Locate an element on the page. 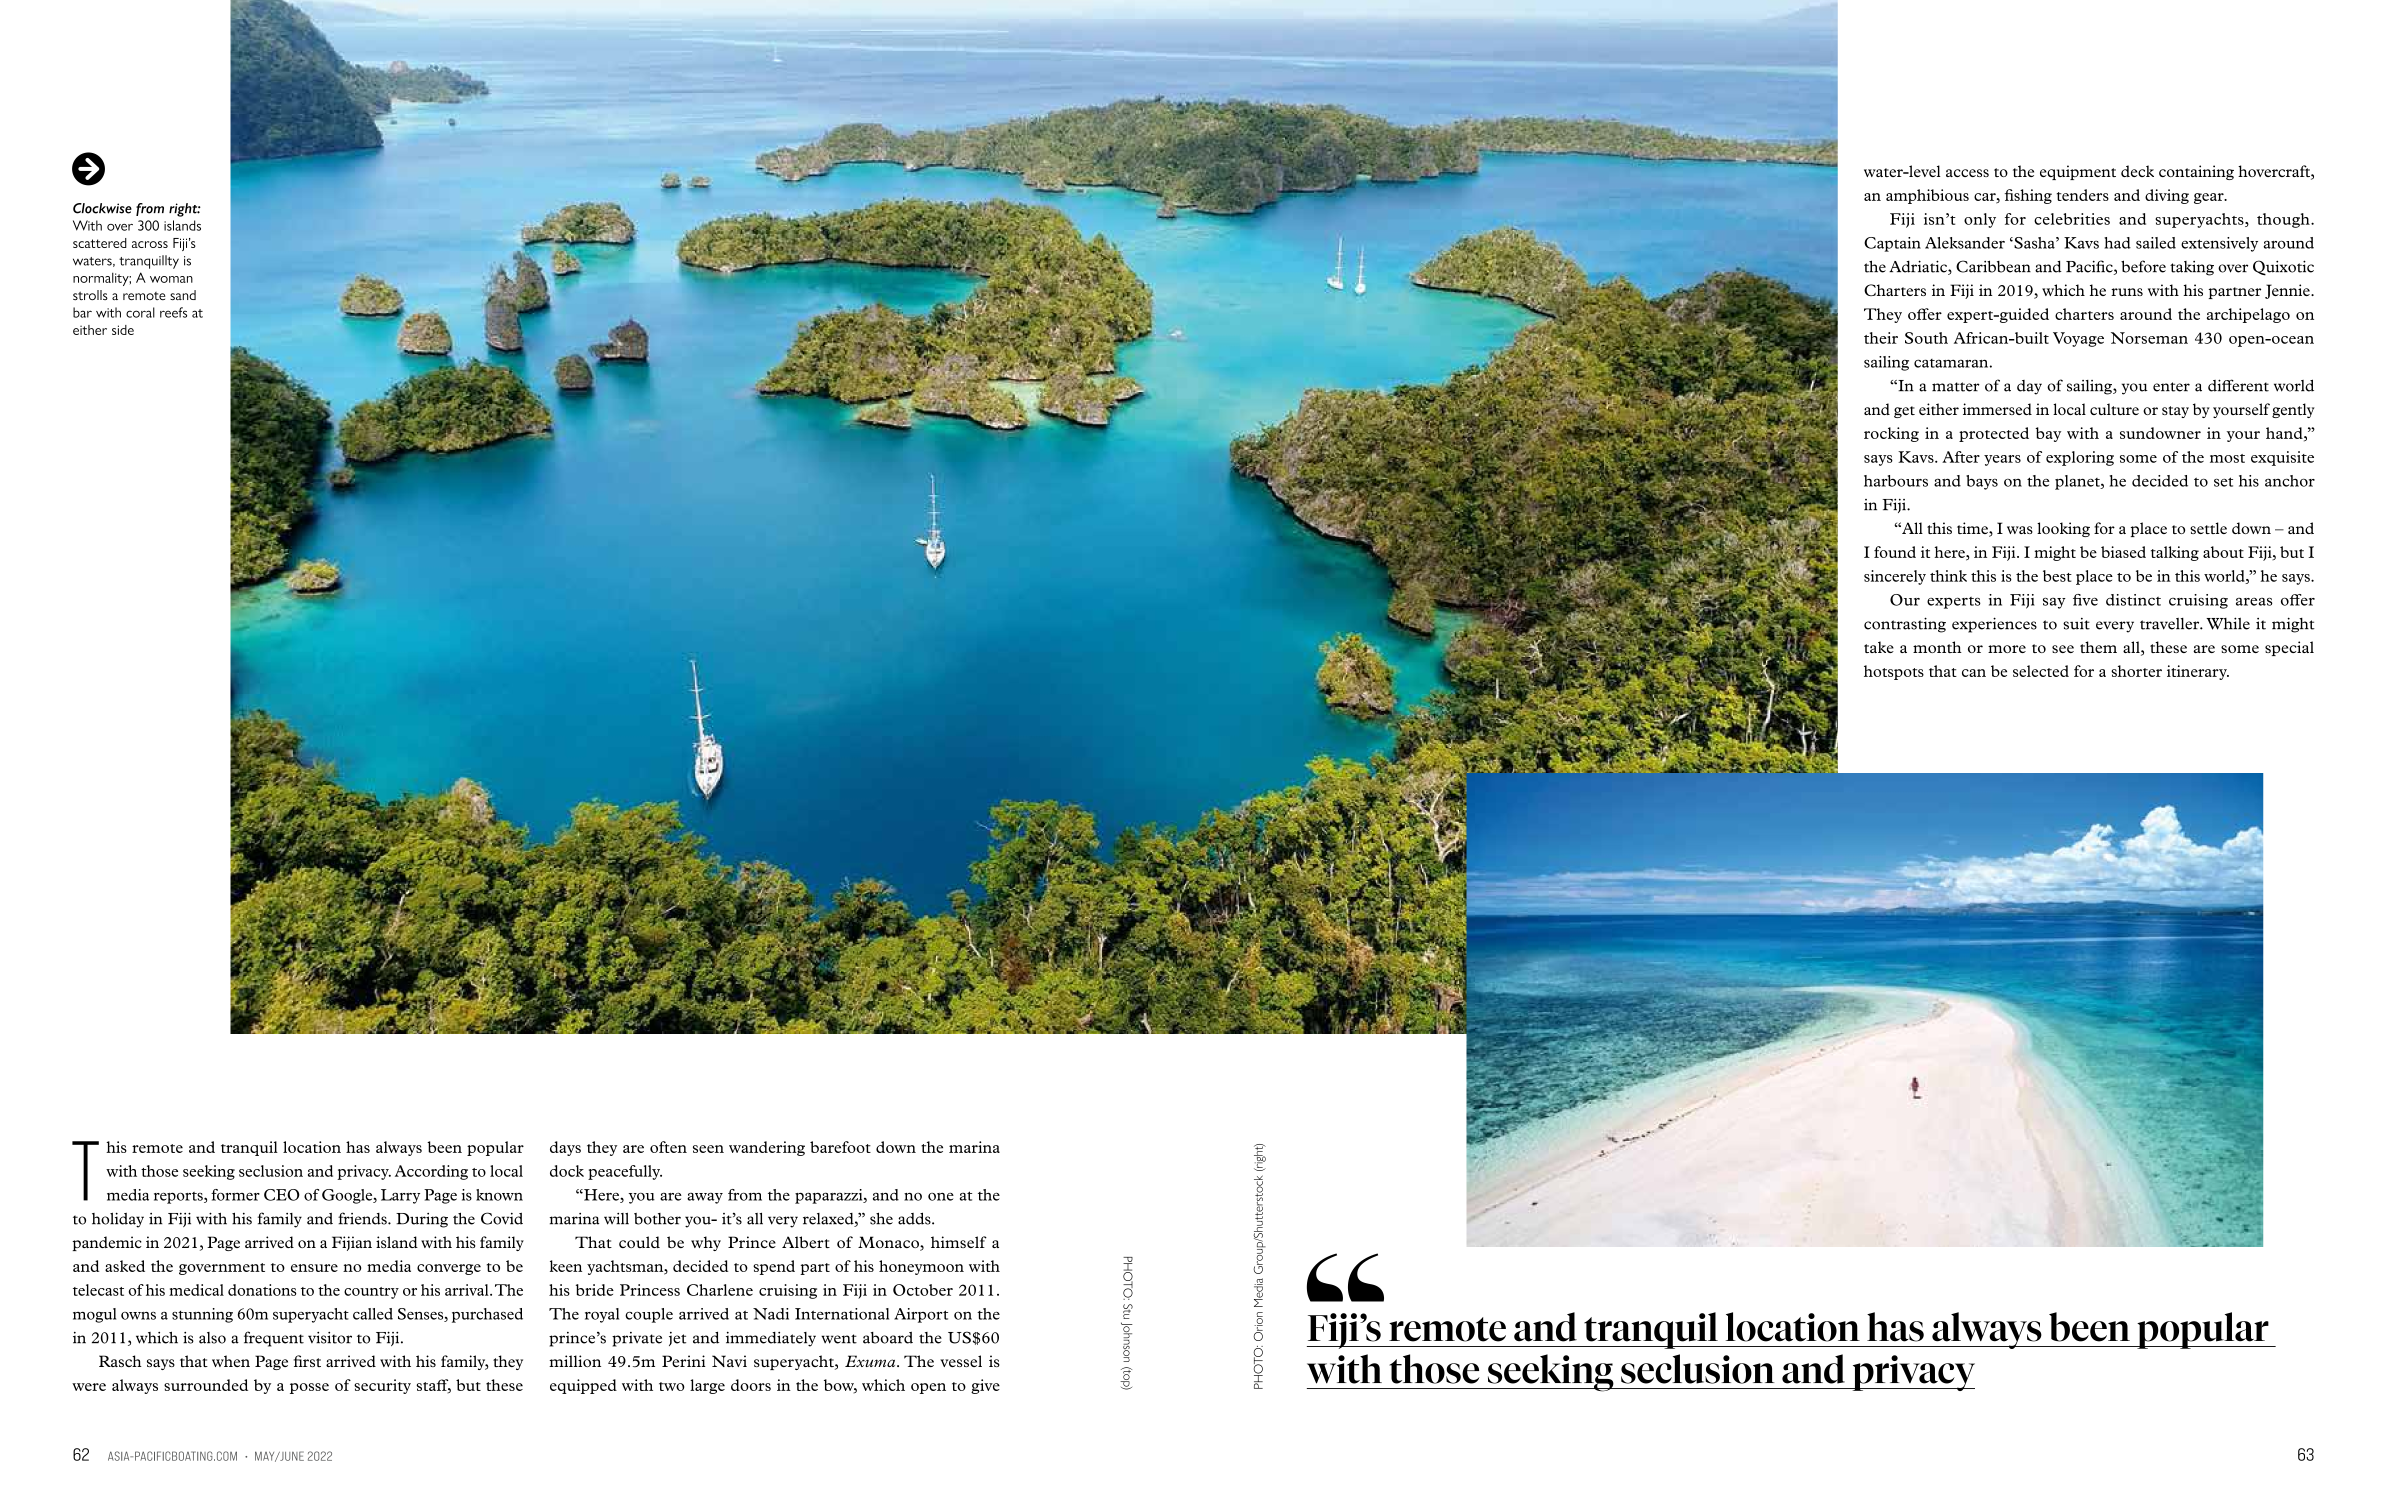  fishing is located at coordinates (2028, 196).
